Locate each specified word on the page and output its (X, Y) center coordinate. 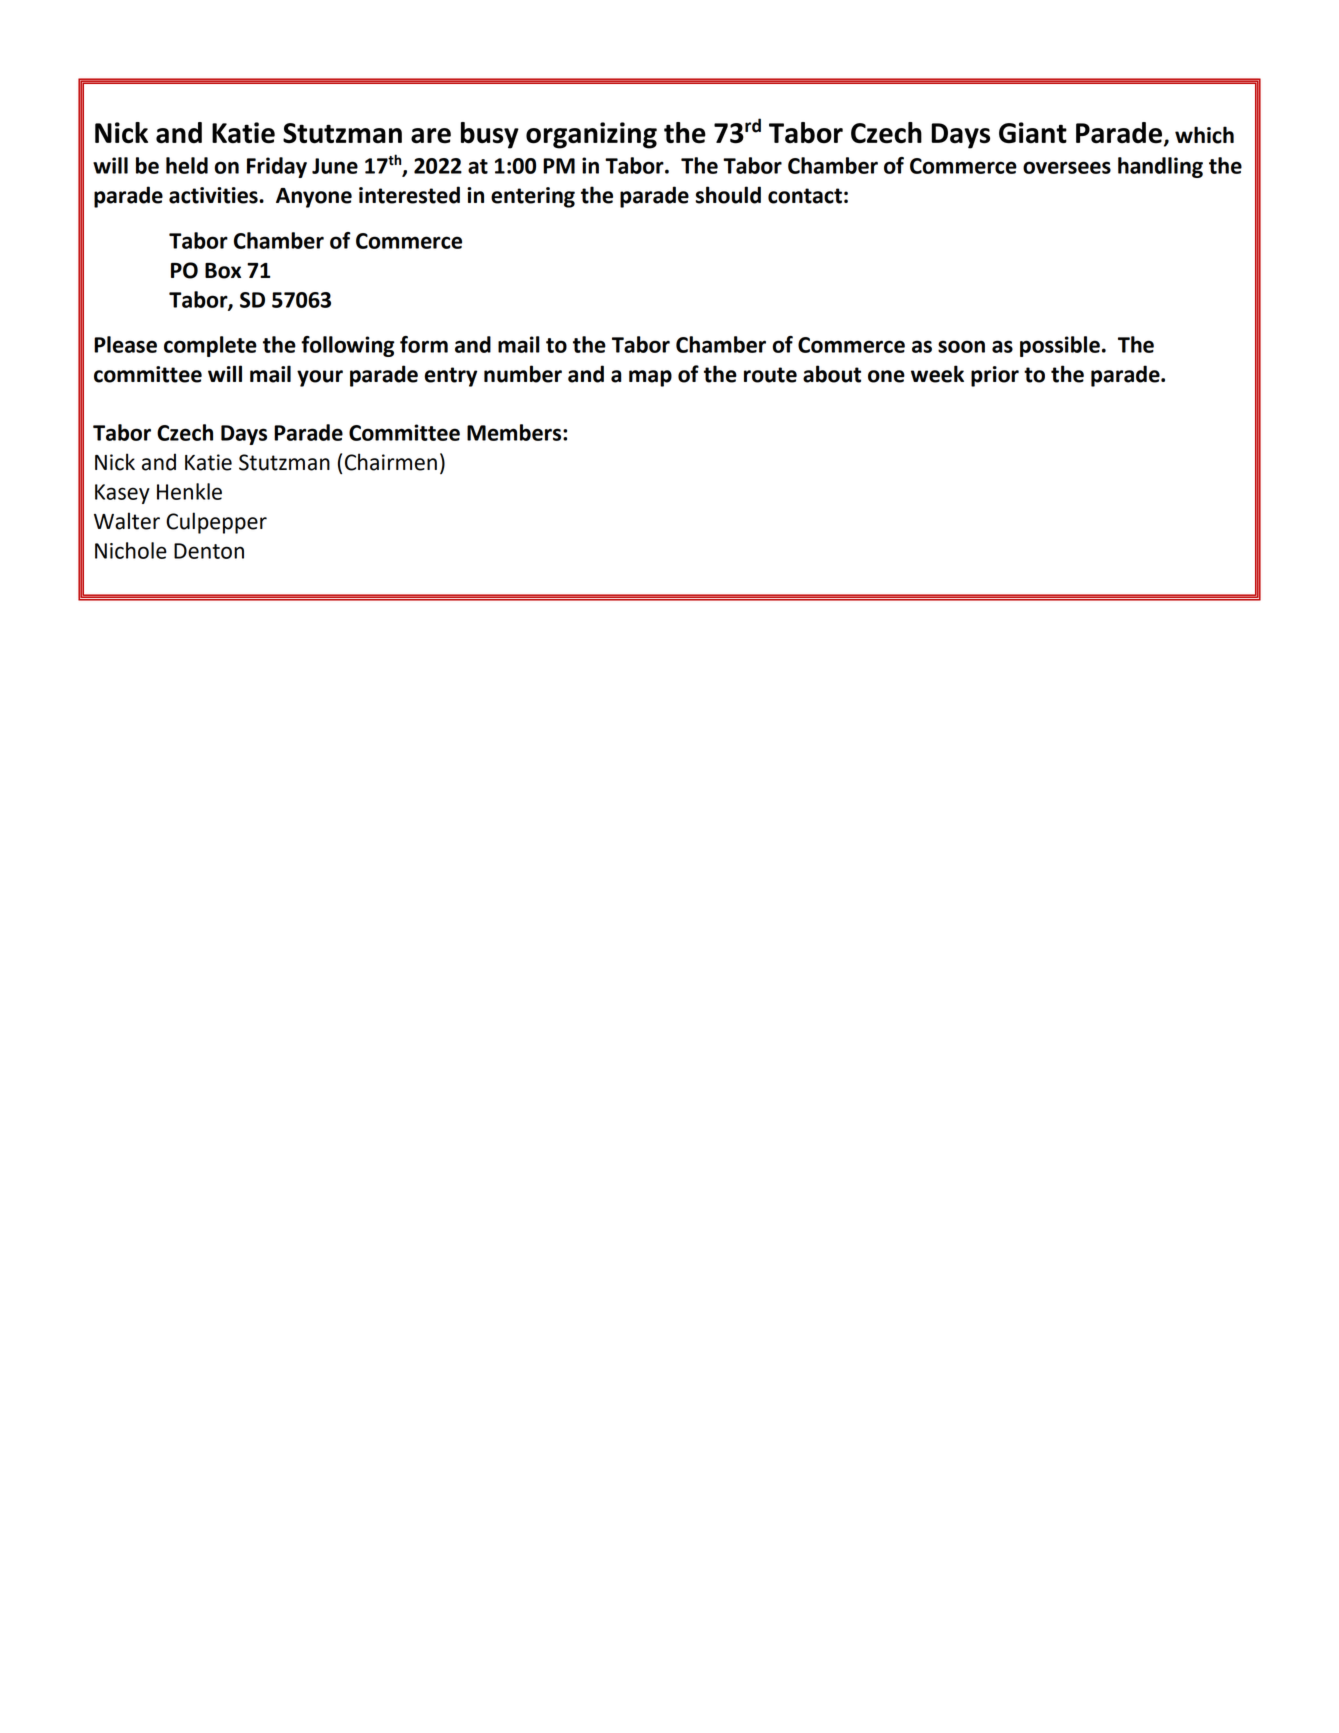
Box (223, 271)
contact (805, 196)
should (728, 195)
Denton (209, 551)
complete (210, 346)
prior (995, 376)
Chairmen (391, 462)
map (650, 378)
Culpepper (216, 523)
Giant (1033, 133)
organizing (591, 135)
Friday (277, 167)
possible (1060, 346)
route (770, 375)
